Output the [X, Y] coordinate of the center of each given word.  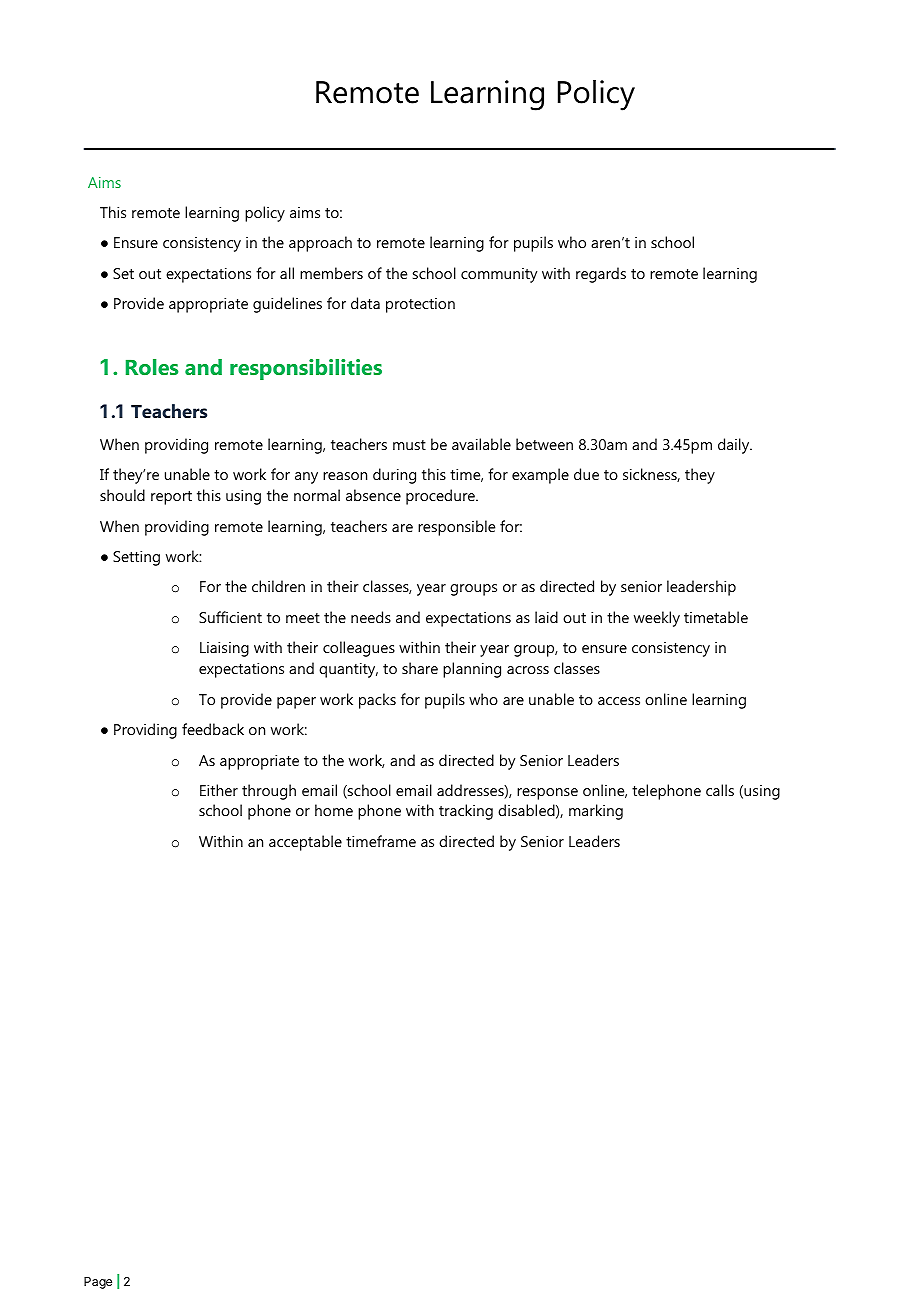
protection [420, 305]
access [619, 701]
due [586, 474]
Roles [152, 367]
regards [601, 275]
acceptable [305, 843]
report [171, 498]
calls [720, 790]
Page [98, 1283]
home [334, 810]
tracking [466, 812]
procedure [441, 497]
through [269, 792]
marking [596, 812]
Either [219, 790]
